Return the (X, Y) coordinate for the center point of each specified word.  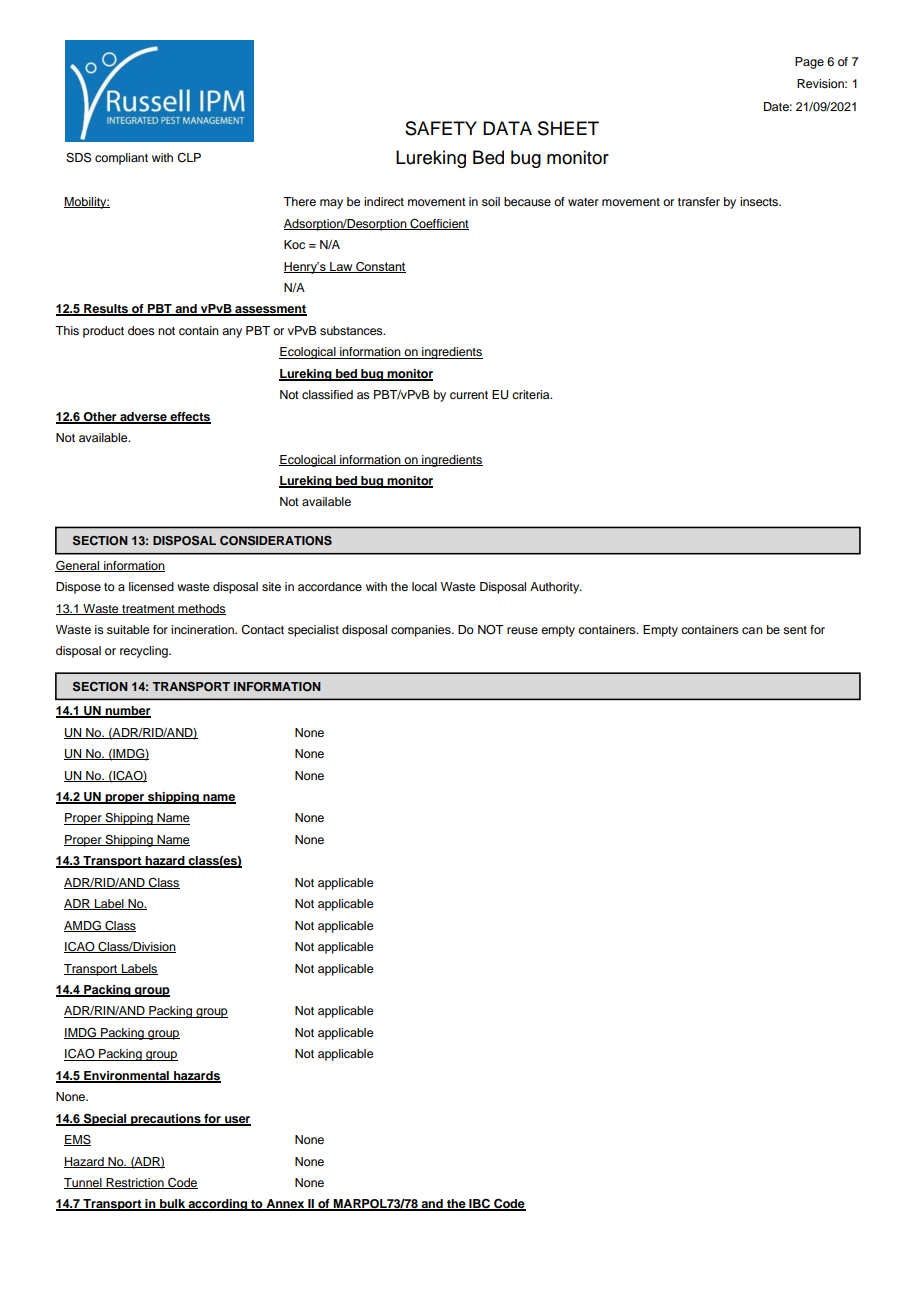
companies (422, 631)
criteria (532, 394)
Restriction (135, 1183)
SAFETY (441, 128)
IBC (479, 1205)
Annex (285, 1205)
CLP (189, 158)
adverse (143, 417)
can (752, 630)
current (469, 395)
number (127, 712)
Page (809, 63)
